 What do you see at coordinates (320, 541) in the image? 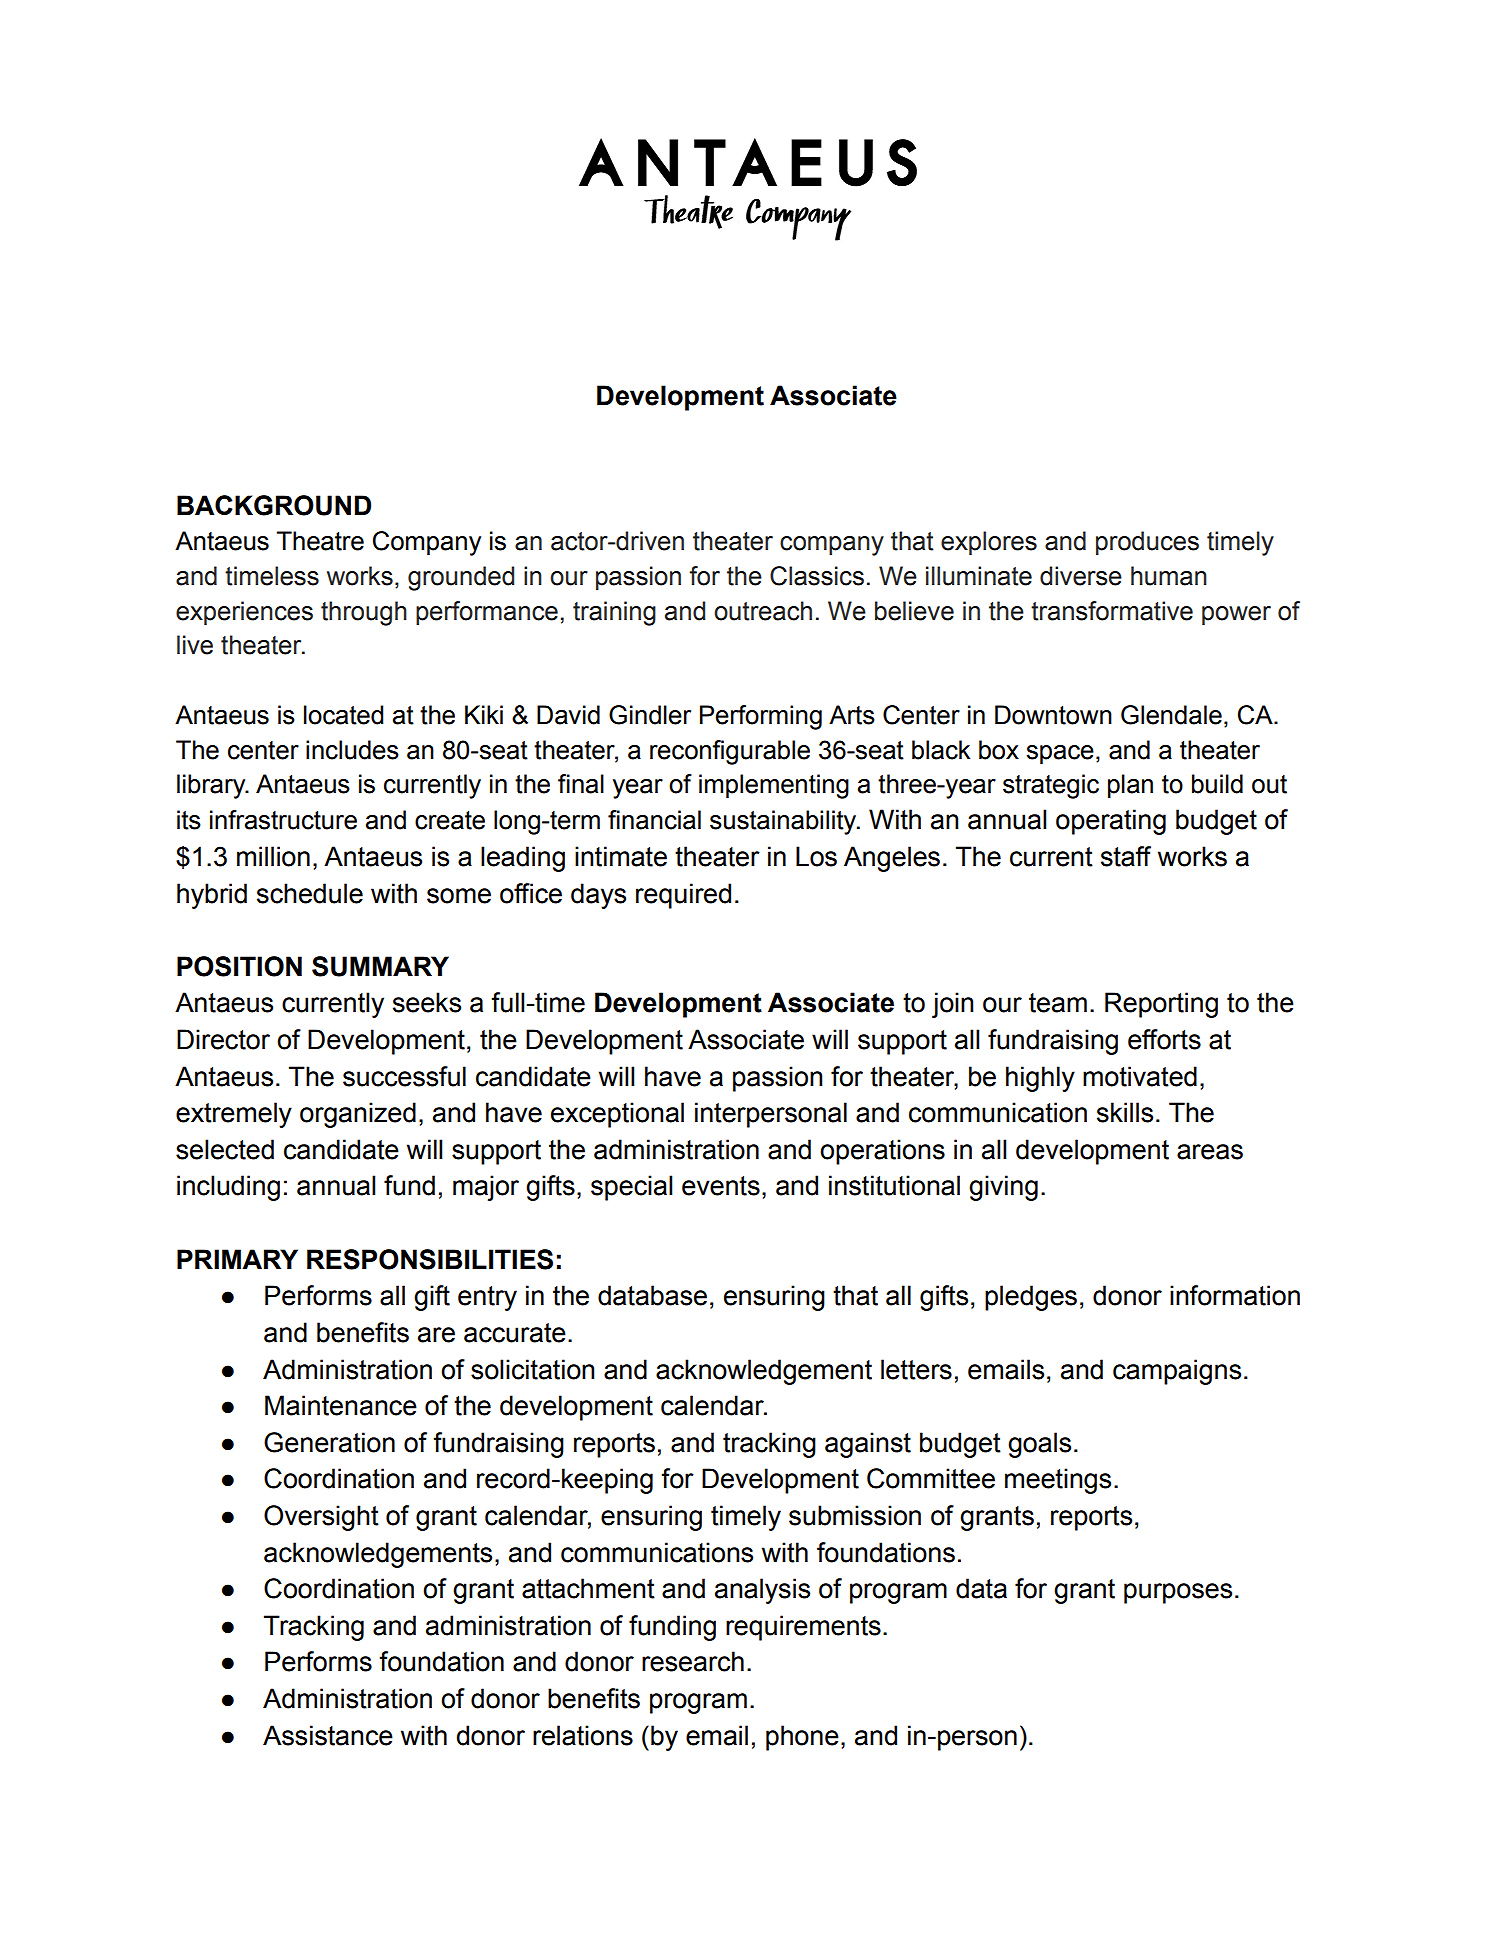
I see `Theatre` at bounding box center [320, 541].
